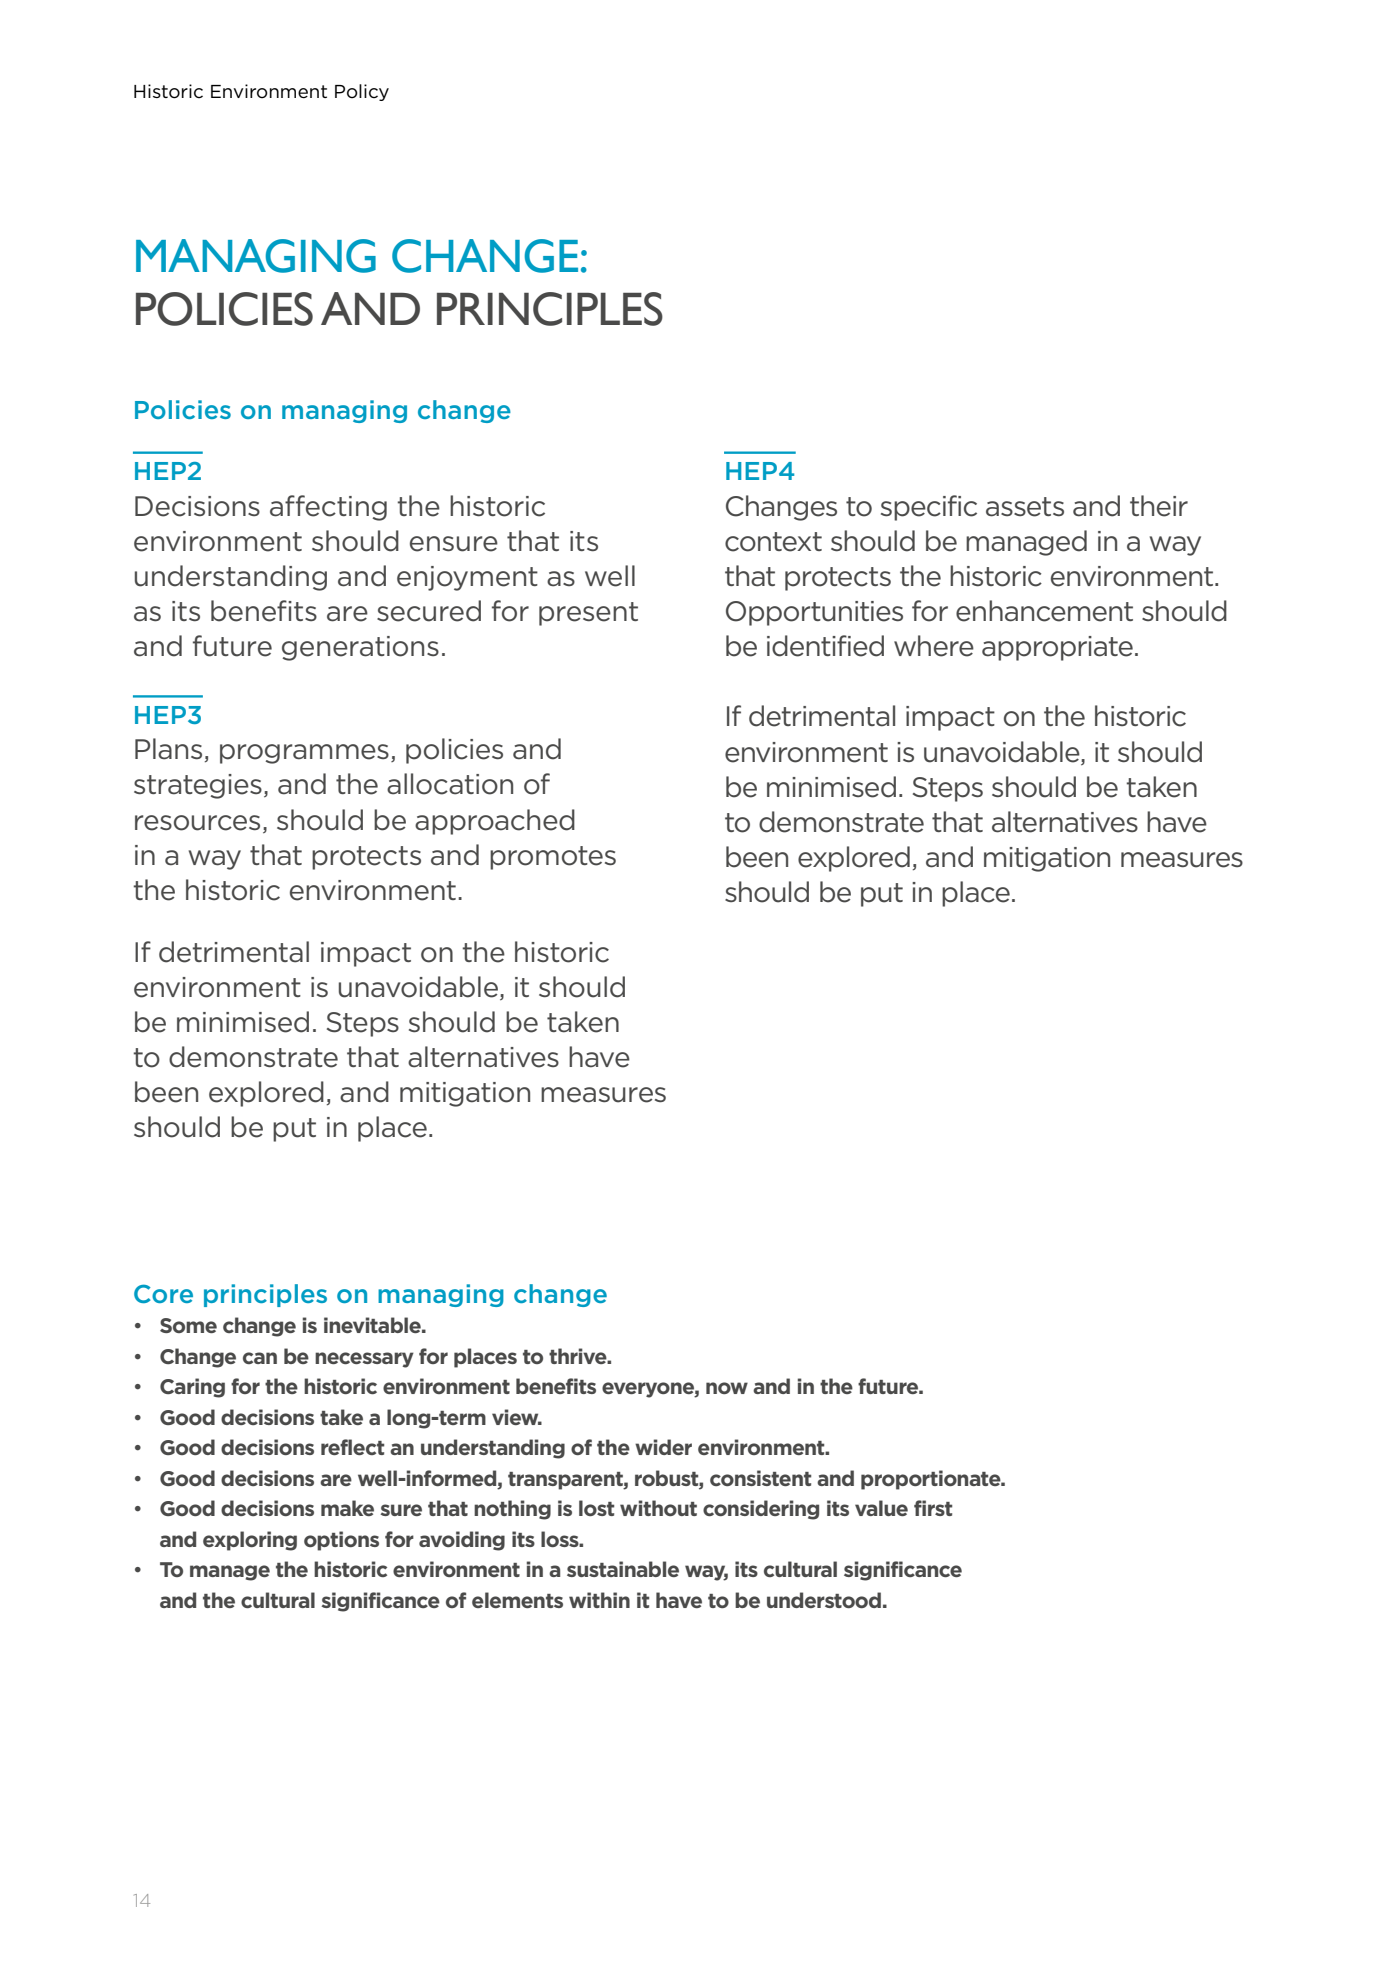  I want to click on resources, so click(197, 823).
